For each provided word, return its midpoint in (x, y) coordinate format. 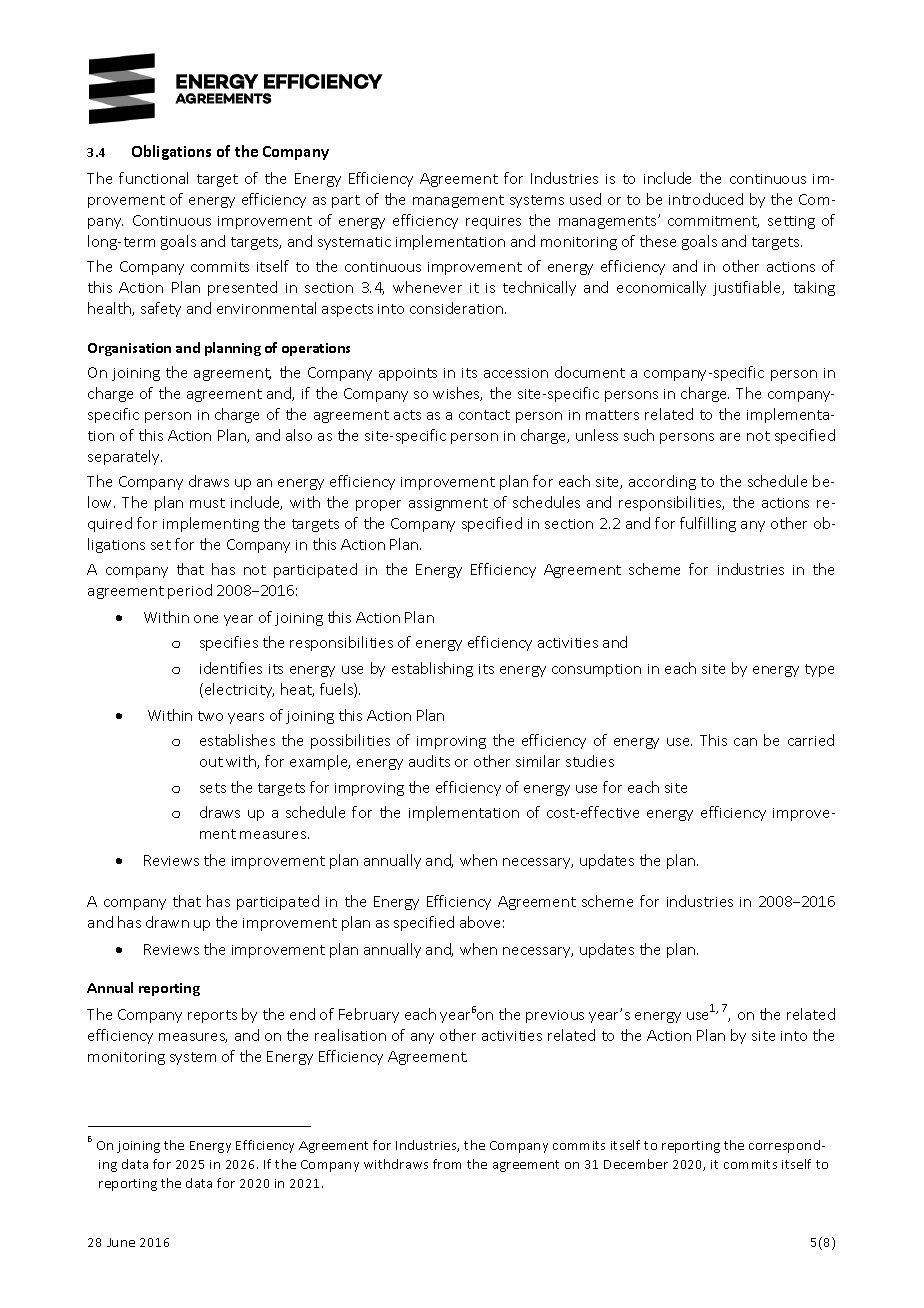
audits (429, 761)
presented (242, 288)
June (121, 1242)
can (745, 742)
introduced (706, 199)
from (447, 1164)
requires (493, 222)
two (210, 716)
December (636, 1164)
